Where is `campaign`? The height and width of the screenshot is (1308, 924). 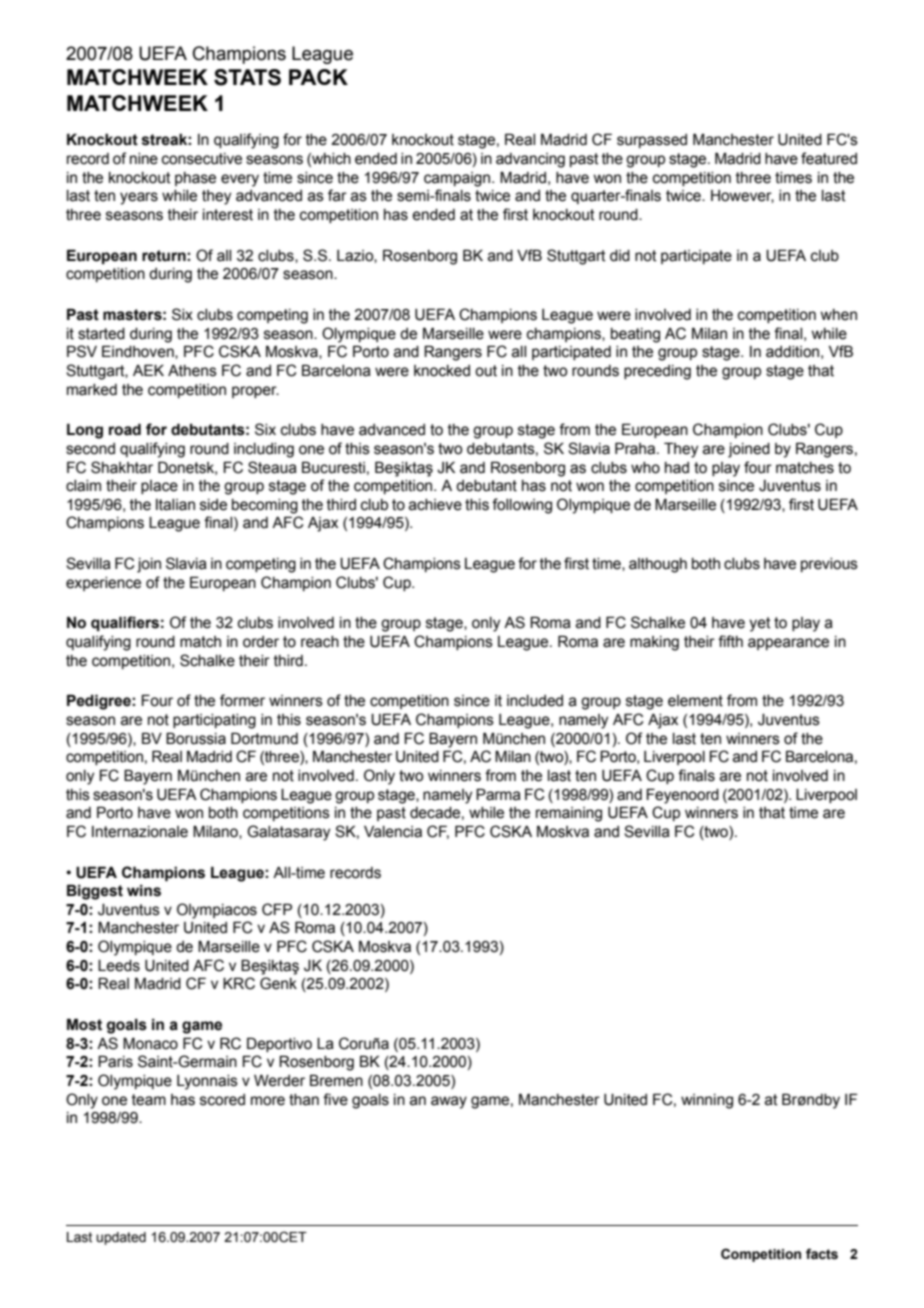
campaign is located at coordinates (458, 179).
